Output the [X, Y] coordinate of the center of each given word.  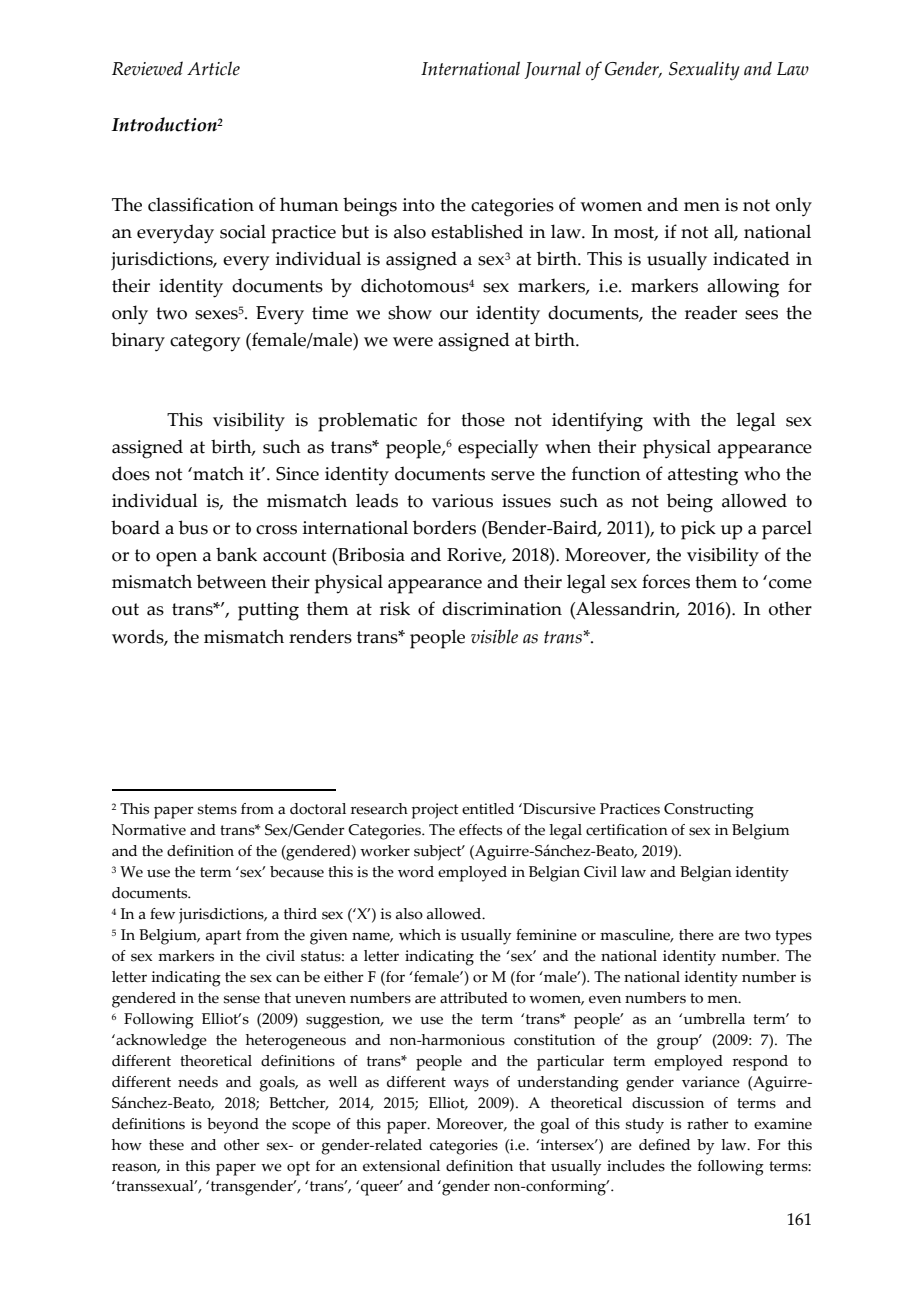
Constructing [709, 811]
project [435, 811]
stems [217, 809]
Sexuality [704, 71]
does [131, 473]
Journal [552, 70]
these [166, 1145]
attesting [703, 476]
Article [213, 68]
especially [498, 449]
